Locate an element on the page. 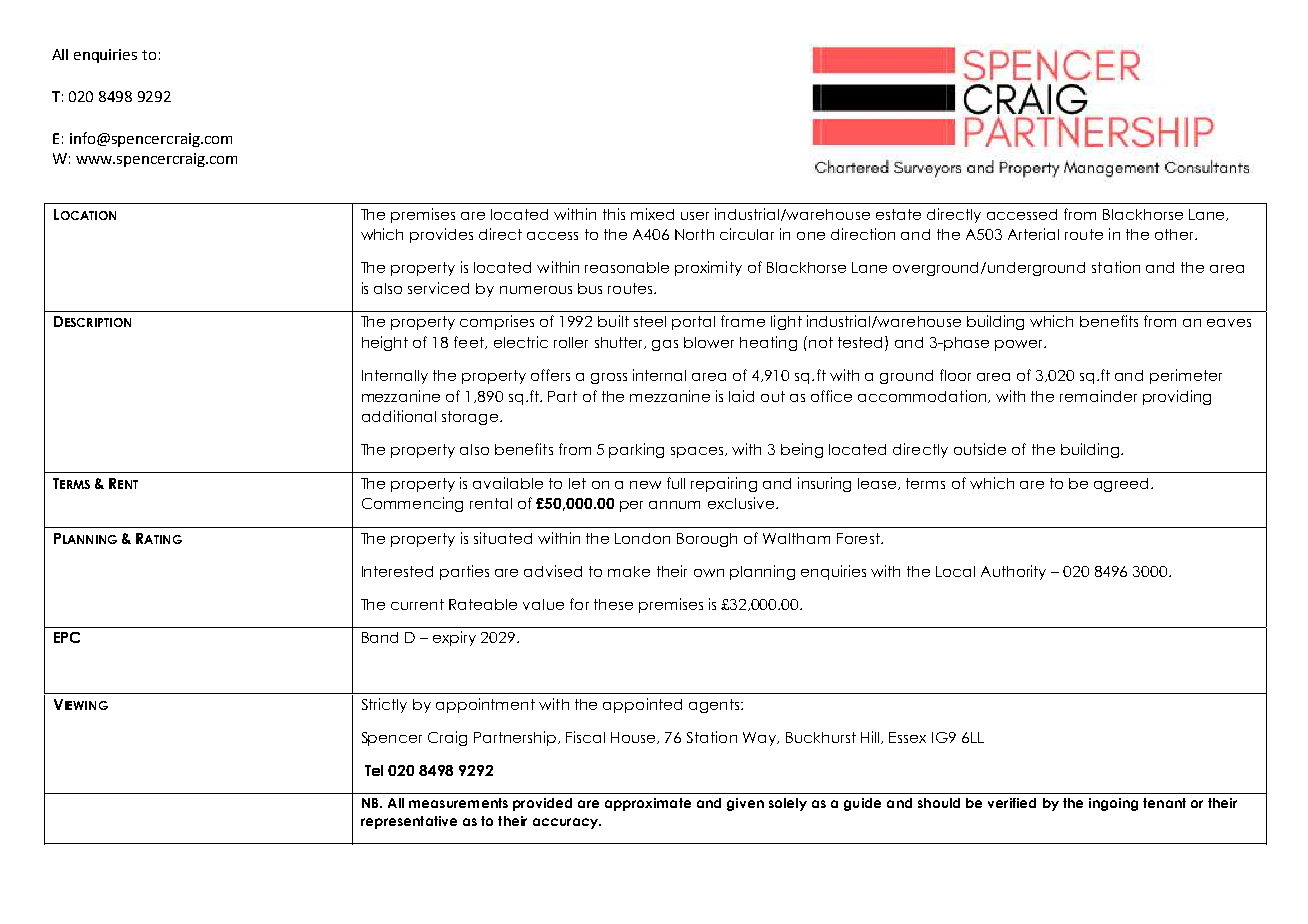 The image size is (1308, 924). EPC is located at coordinates (67, 637).
